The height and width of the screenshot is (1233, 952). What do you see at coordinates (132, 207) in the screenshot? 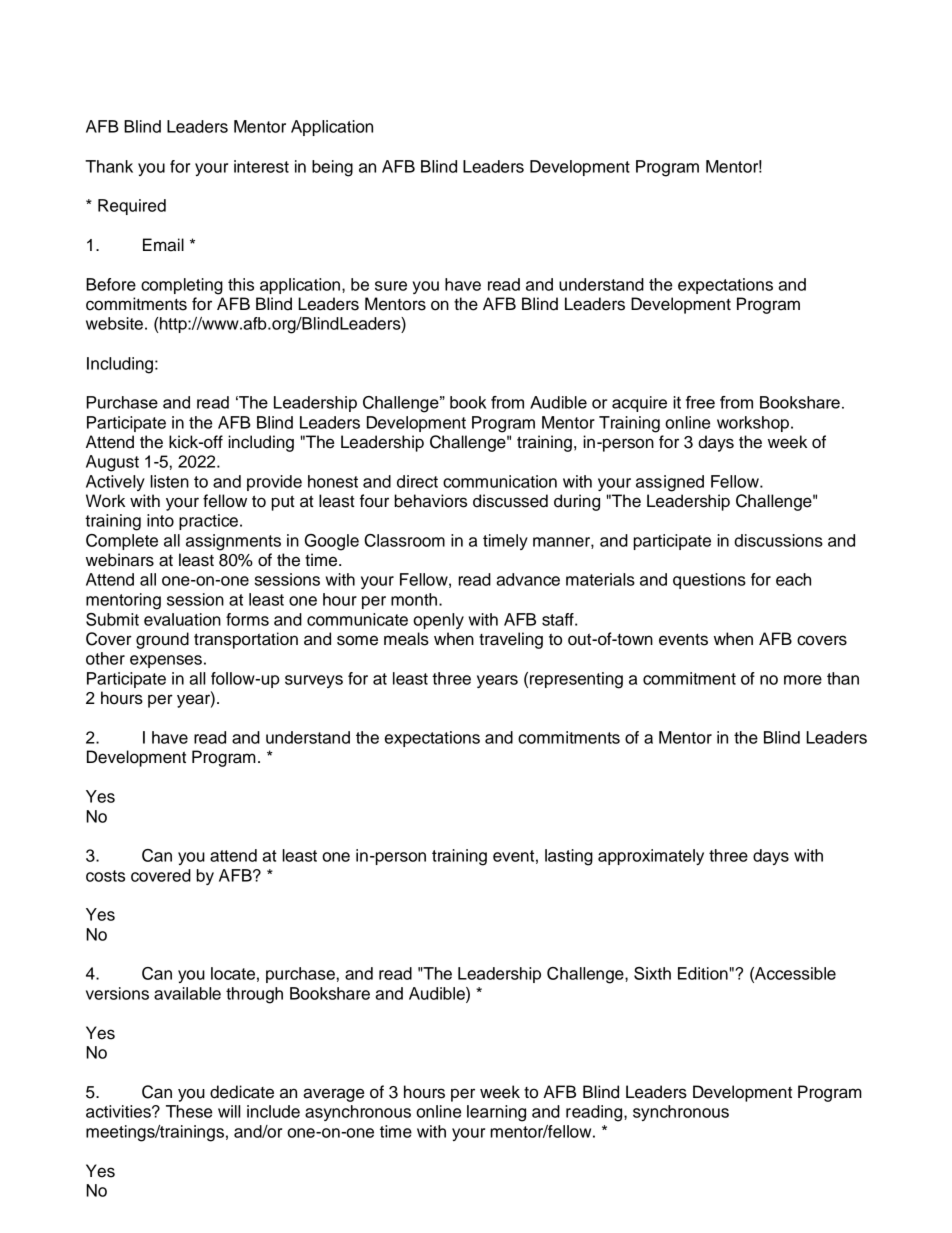
I see `Required` at bounding box center [132, 207].
